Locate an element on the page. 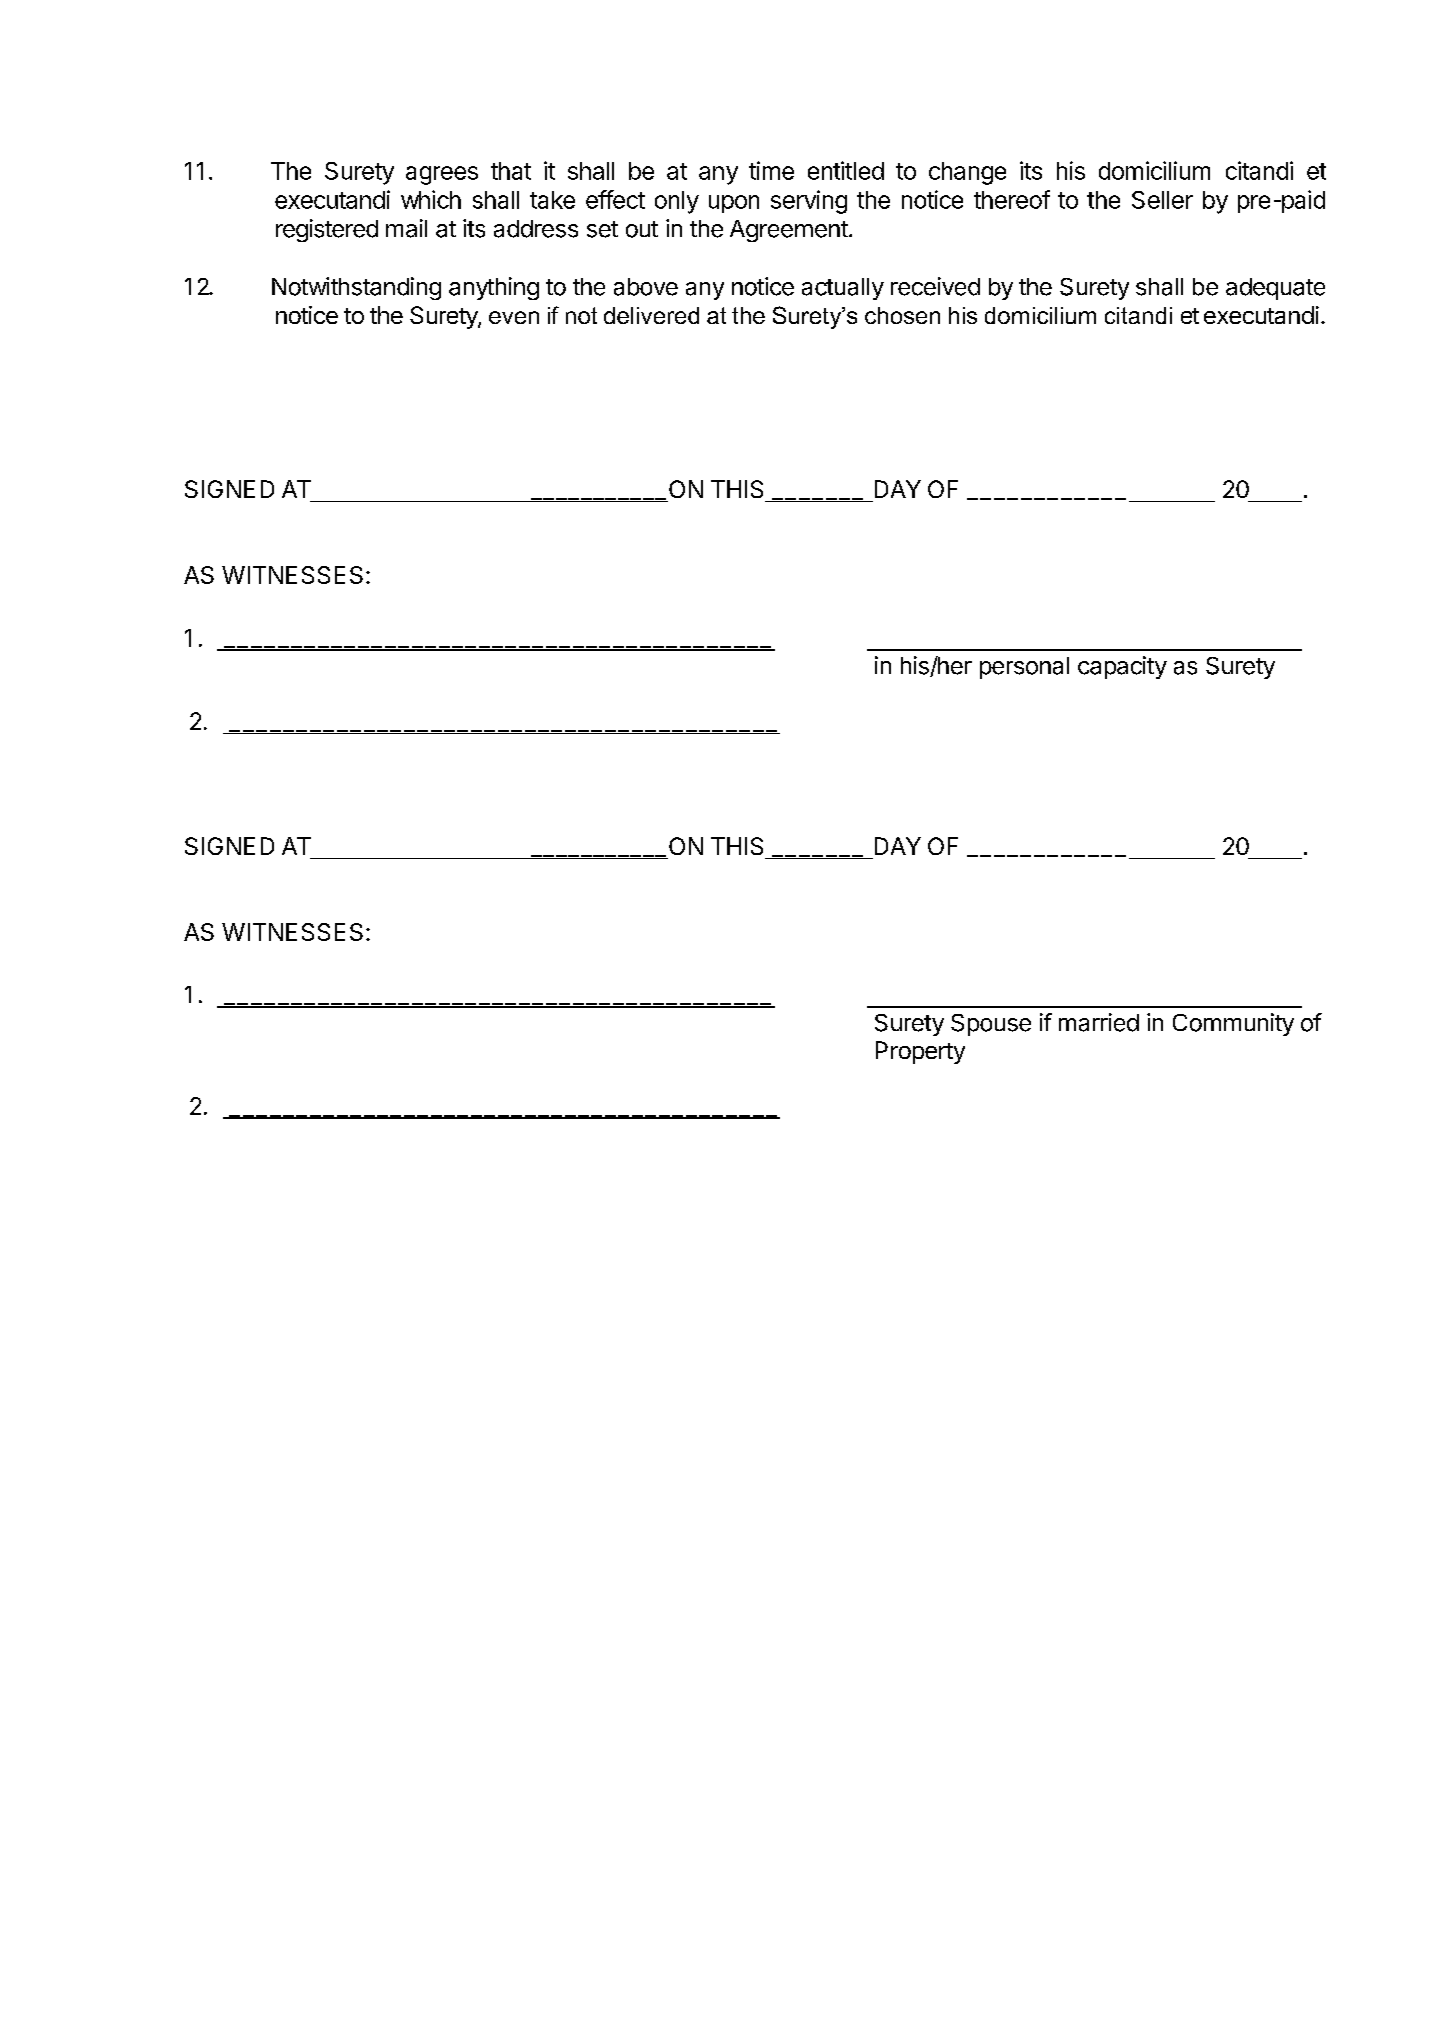 The width and height of the page is (1437, 2034). personal is located at coordinates (1024, 668).
